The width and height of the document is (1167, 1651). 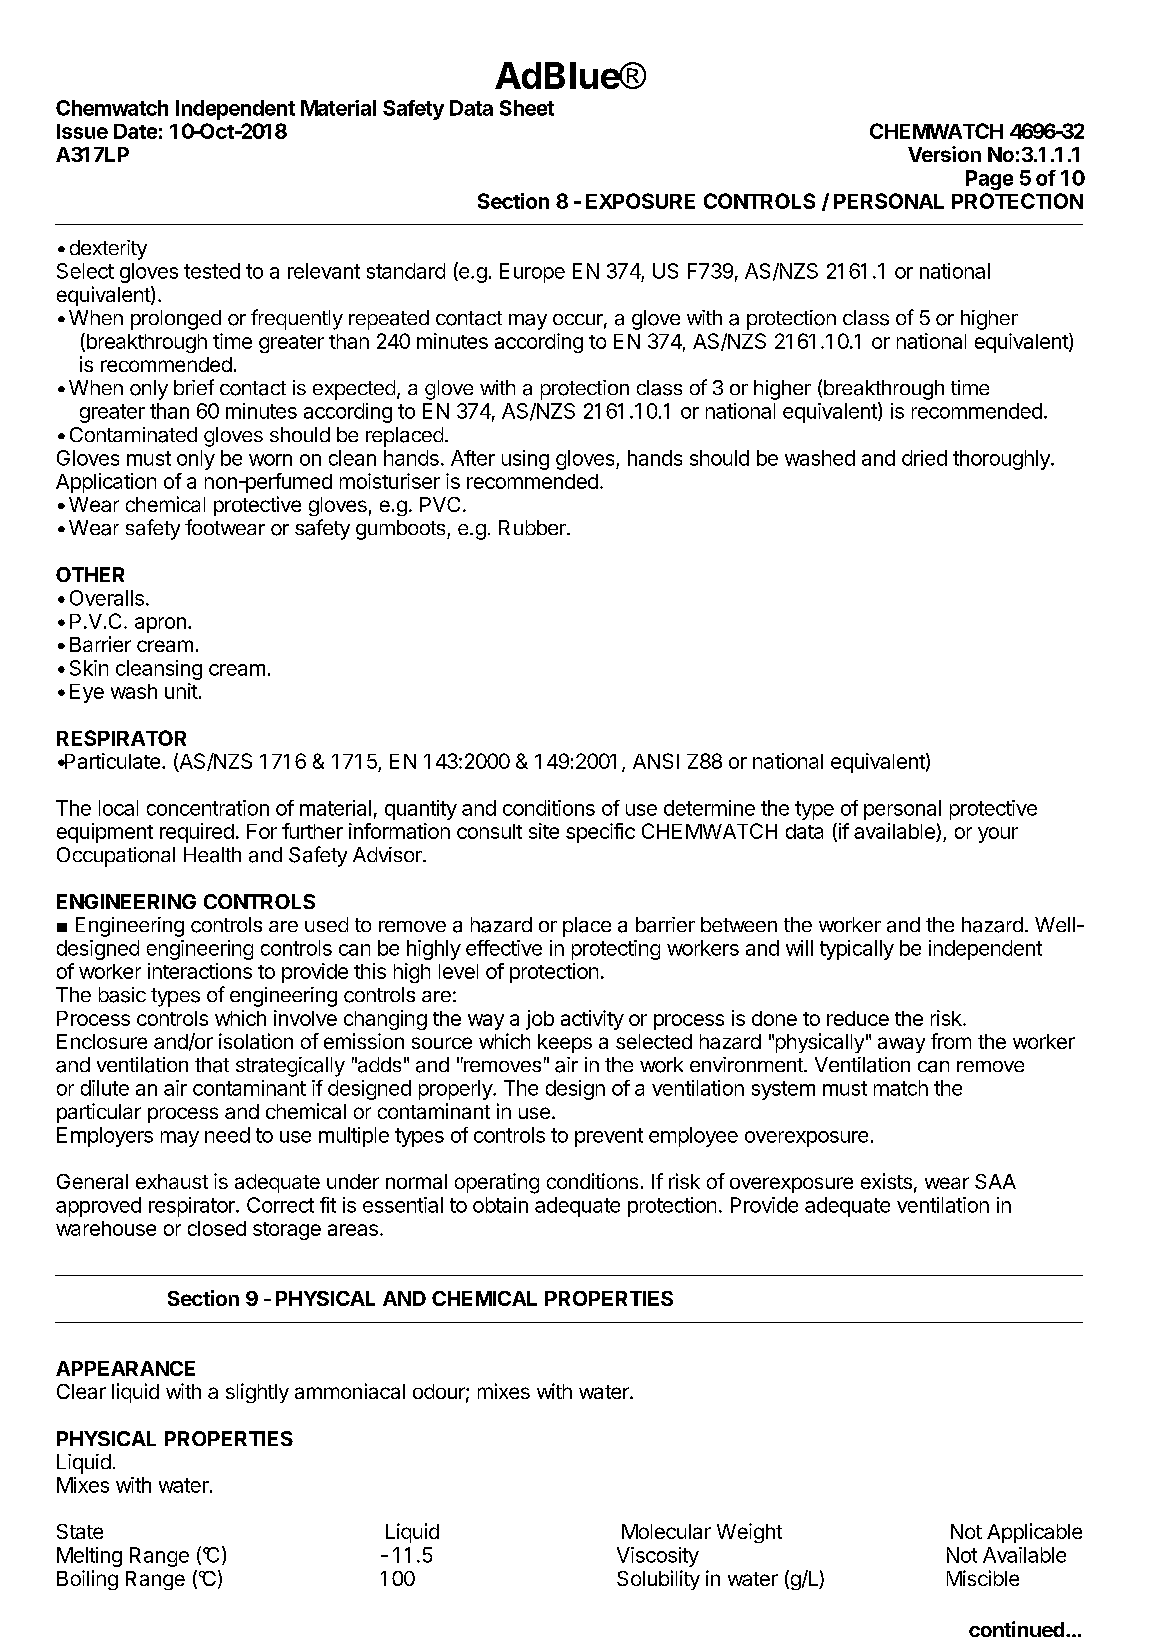 What do you see at coordinates (181, 691) in the document?
I see `unit` at bounding box center [181, 691].
